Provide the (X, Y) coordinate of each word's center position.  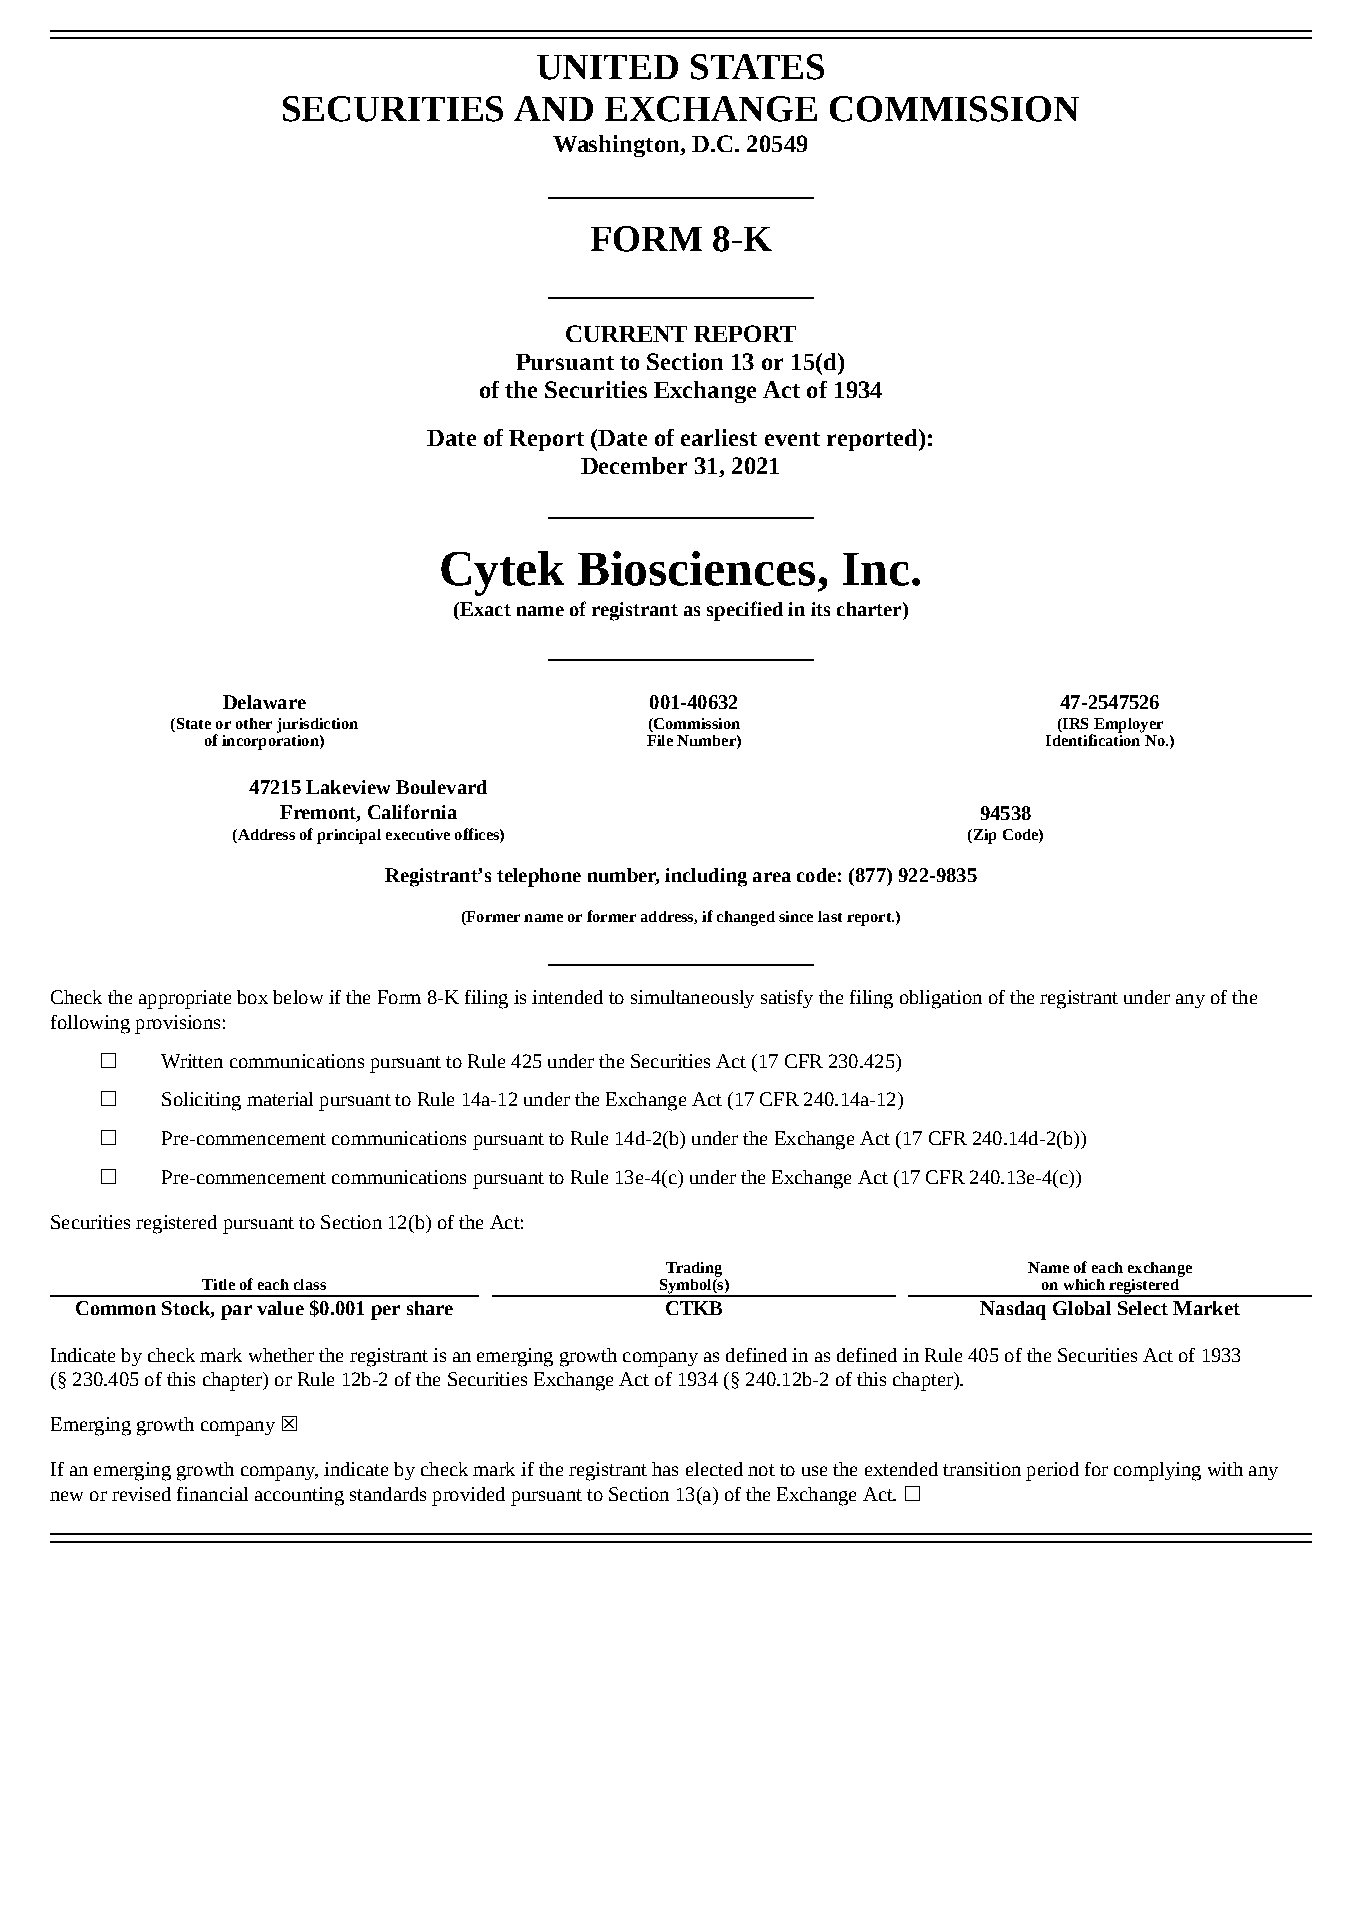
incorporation (271, 741)
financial (212, 1494)
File (660, 740)
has (665, 1469)
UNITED (607, 67)
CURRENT (626, 333)
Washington (617, 146)
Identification (1094, 739)
